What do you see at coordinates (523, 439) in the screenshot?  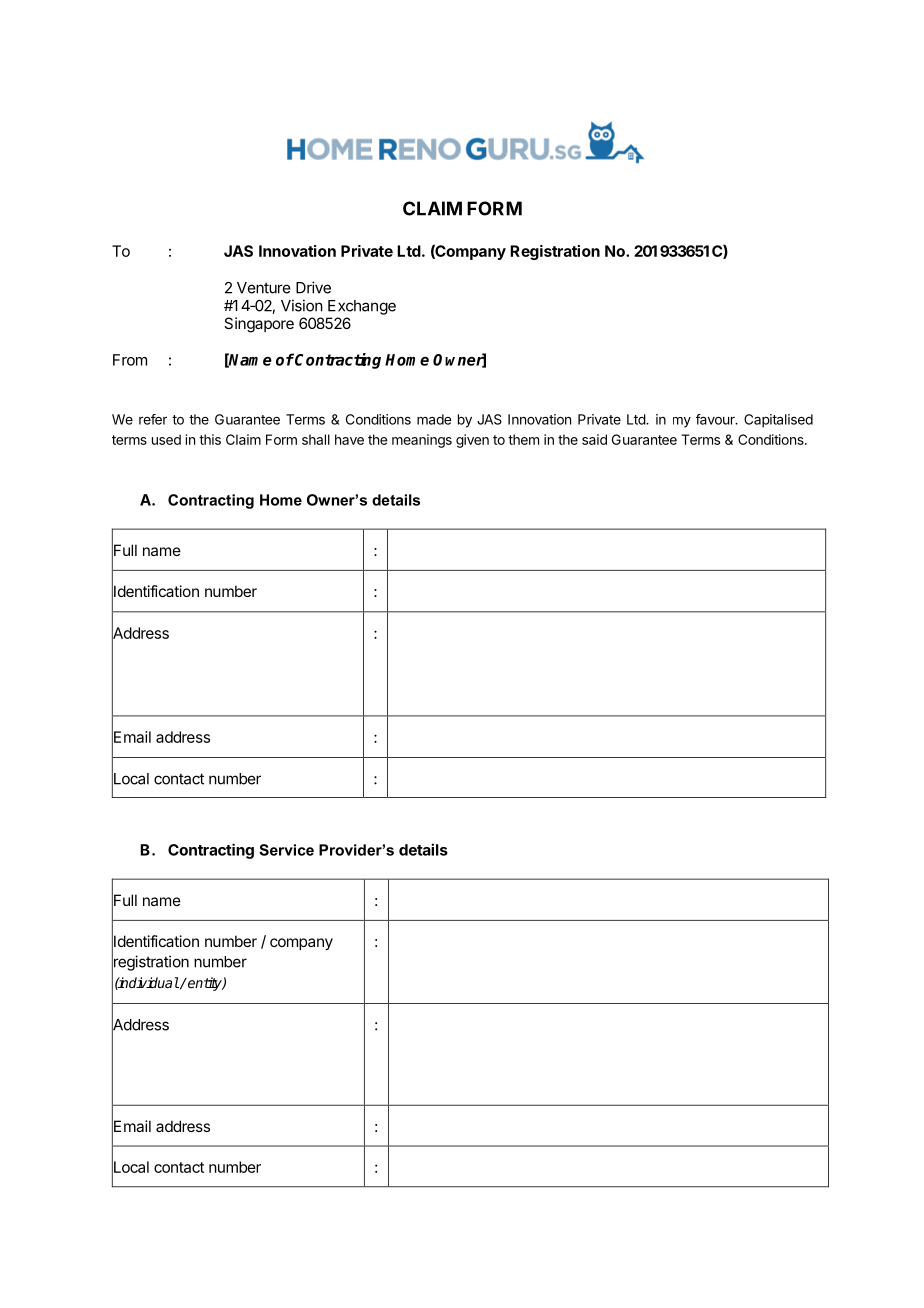 I see `them` at bounding box center [523, 439].
